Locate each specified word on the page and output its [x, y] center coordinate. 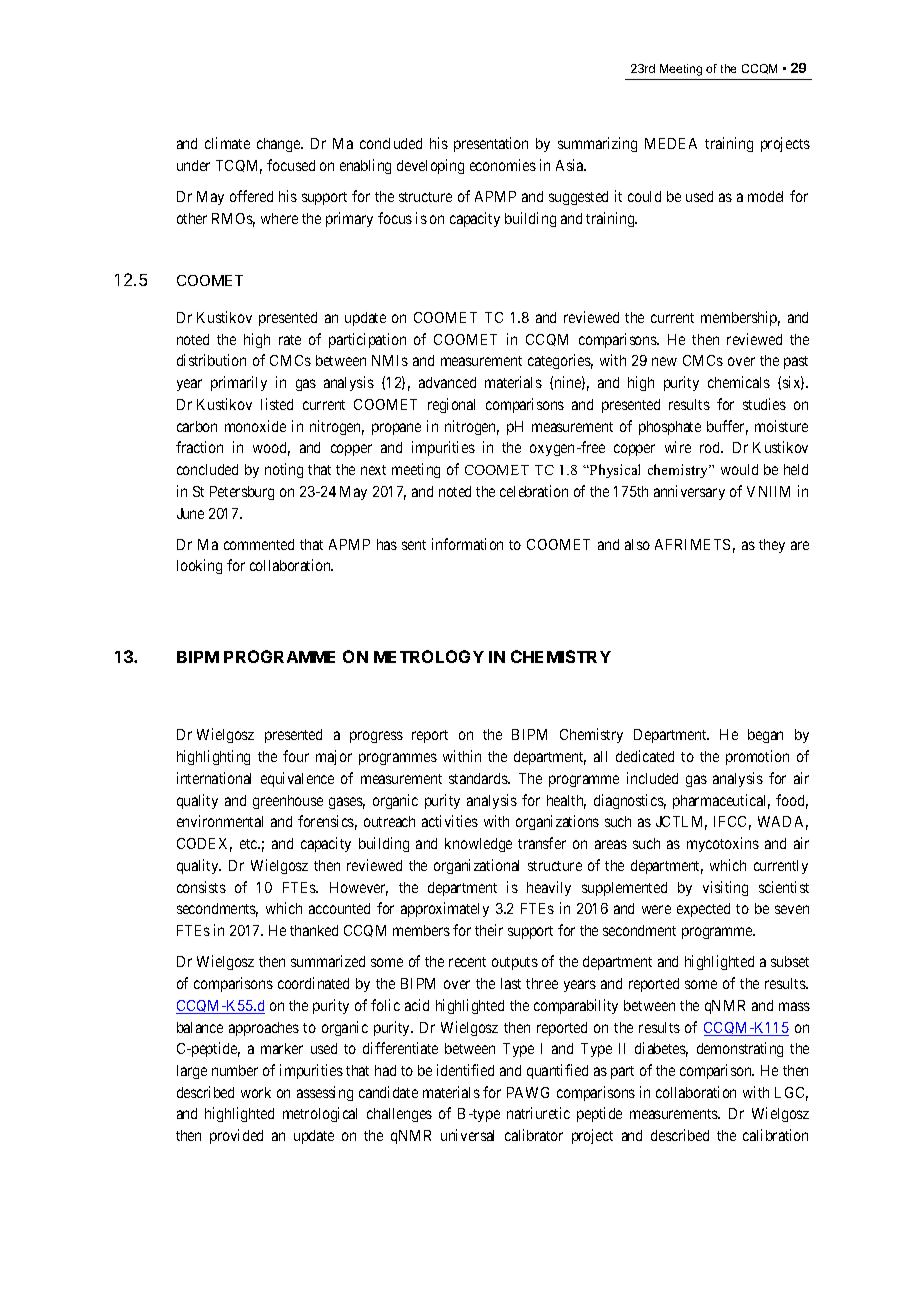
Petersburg [242, 493]
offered [251, 196]
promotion [757, 757]
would [739, 469]
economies [503, 165]
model [765, 196]
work [256, 1092]
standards [479, 778]
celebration [534, 491]
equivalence [297, 779]
